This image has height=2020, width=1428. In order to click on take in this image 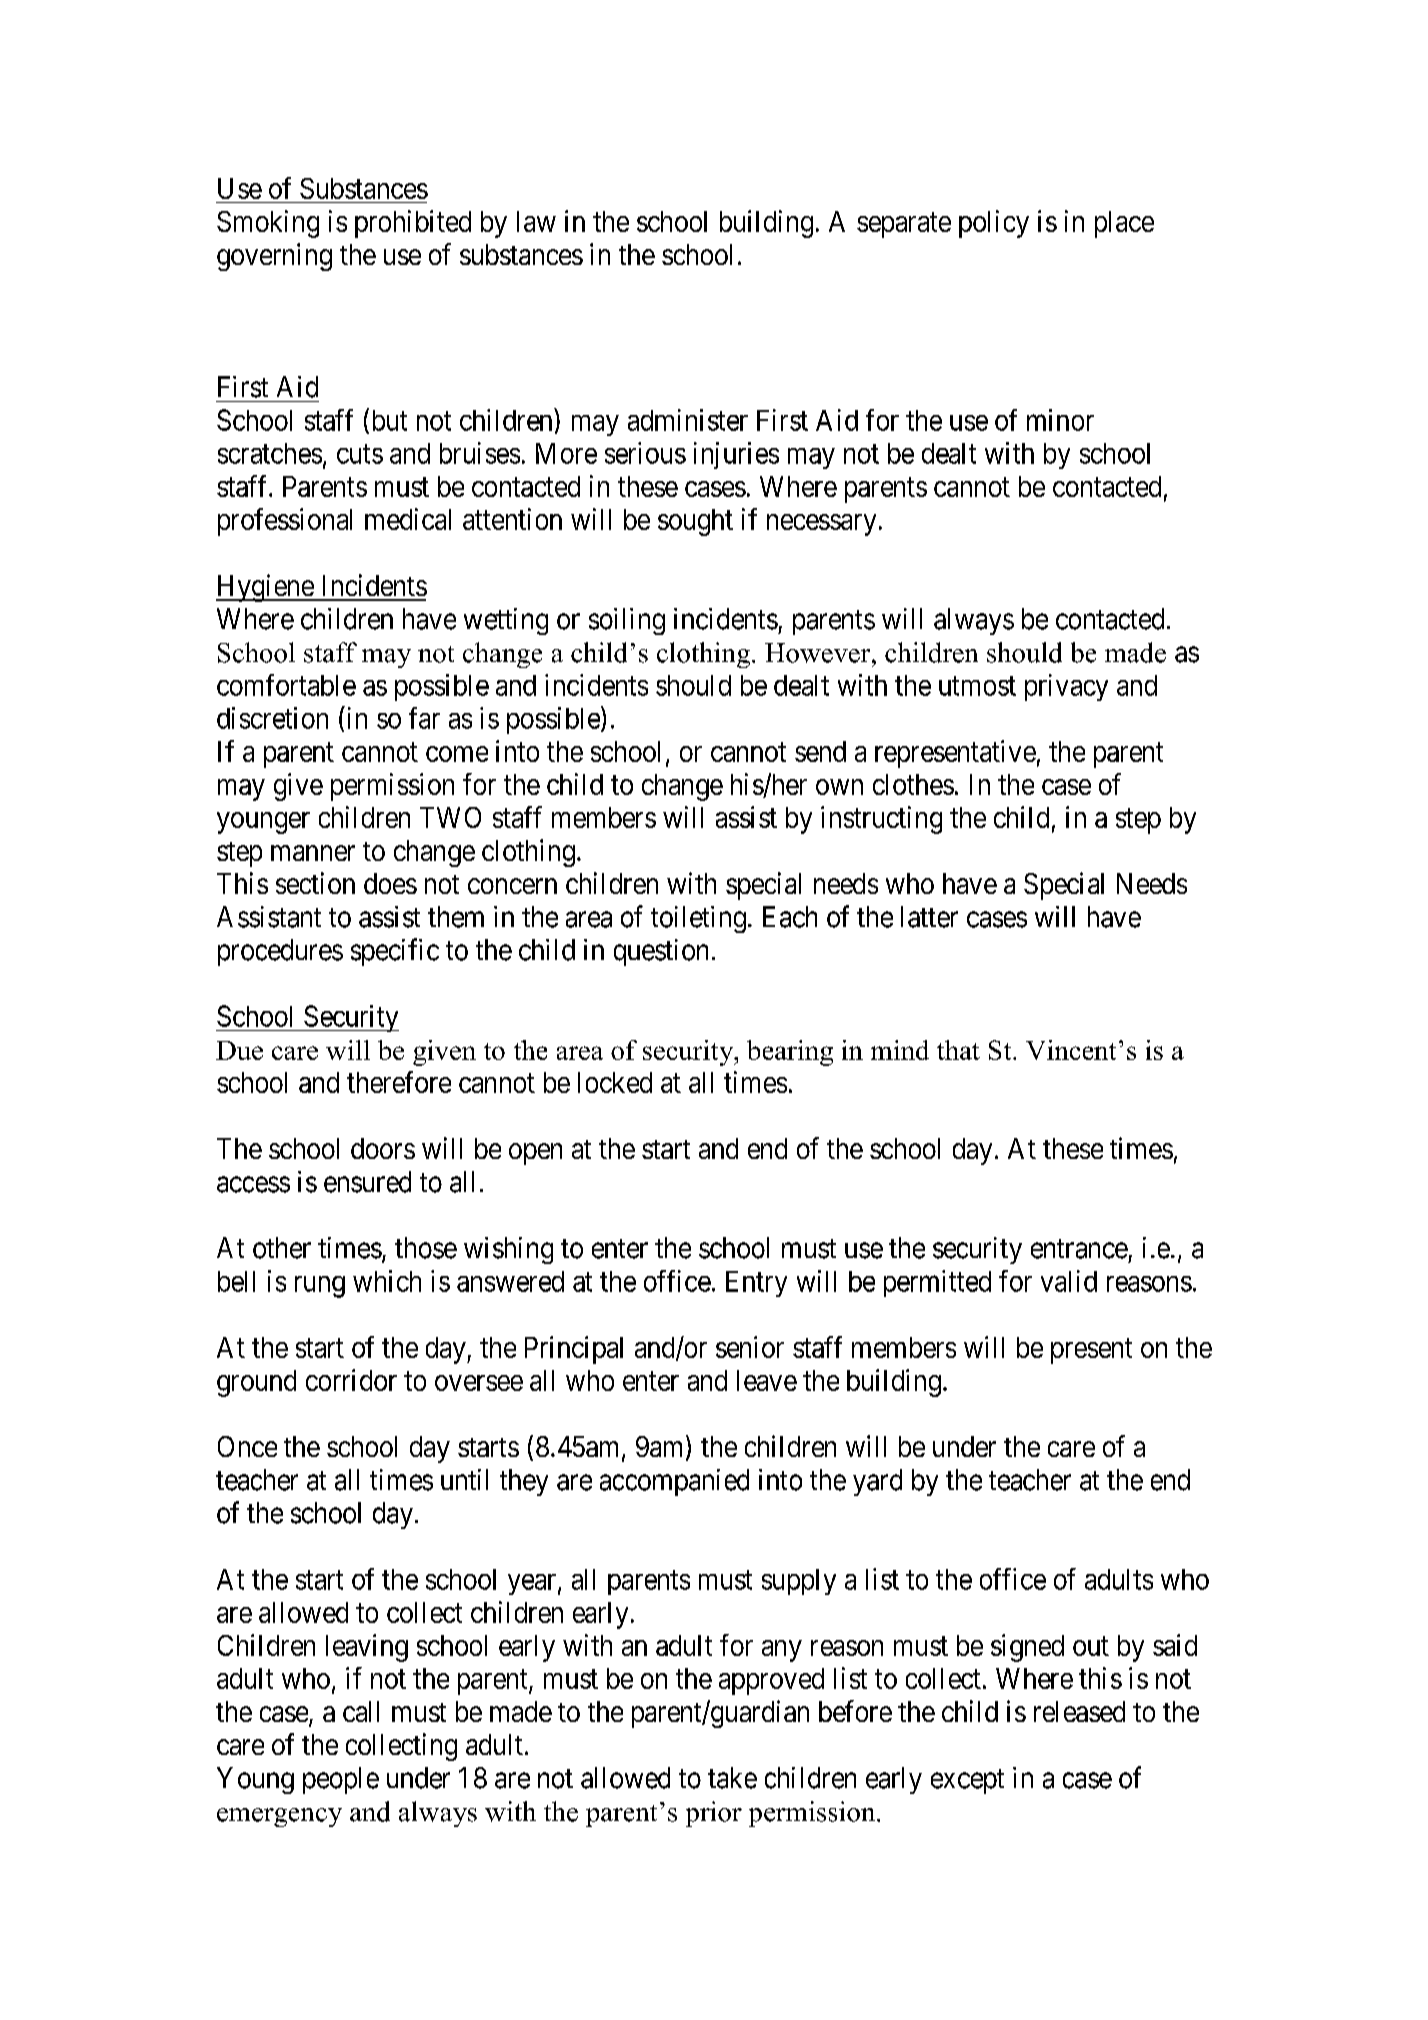, I will do `click(732, 1778)`.
